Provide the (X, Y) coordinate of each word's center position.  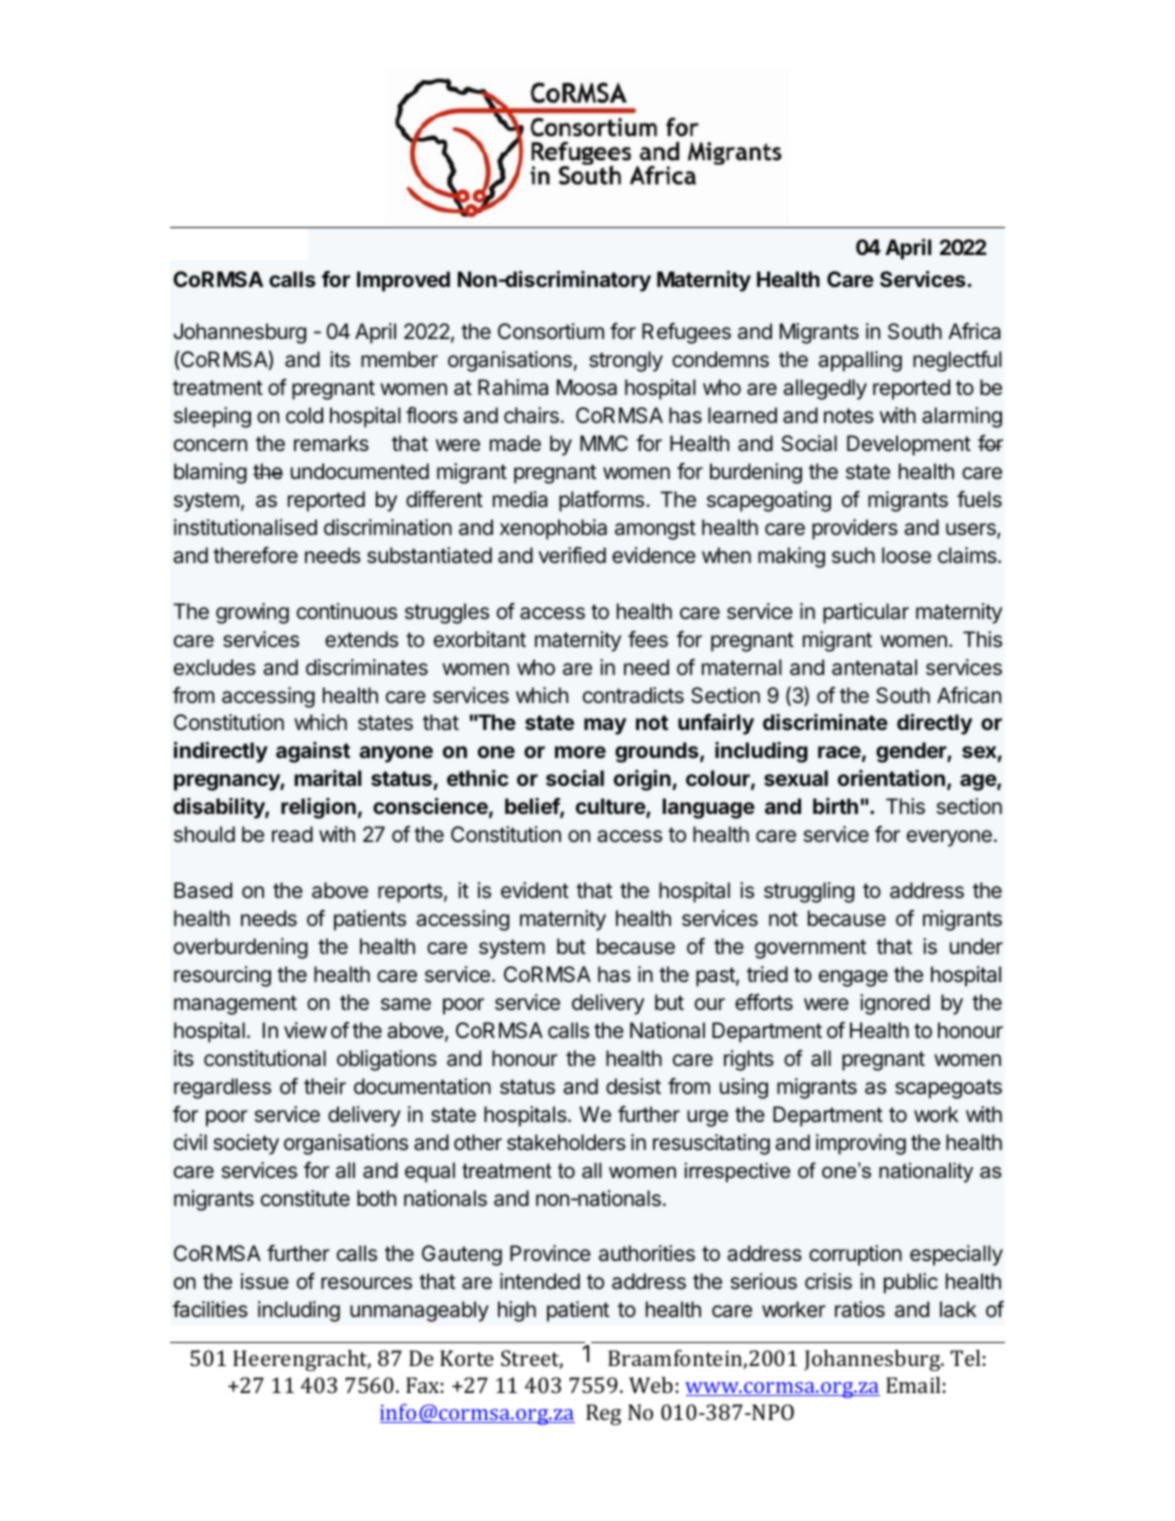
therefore (255, 555)
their (325, 1086)
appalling (860, 361)
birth (835, 806)
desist (633, 1086)
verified (572, 555)
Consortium (551, 331)
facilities (210, 1309)
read (292, 834)
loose (906, 555)
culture (611, 808)
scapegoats (948, 1089)
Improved (403, 281)
